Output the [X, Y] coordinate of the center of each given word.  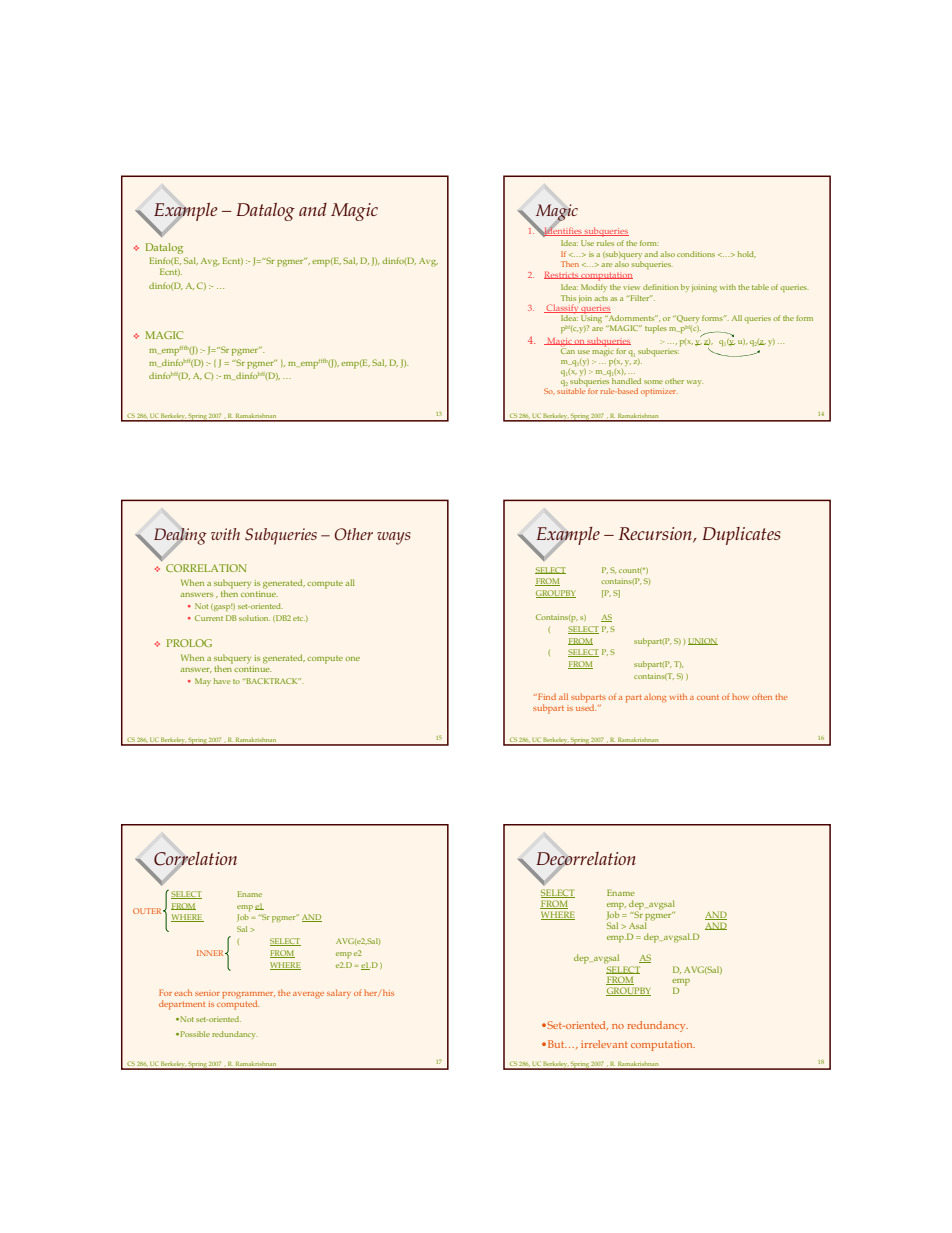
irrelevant [604, 1044]
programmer [248, 996]
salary [339, 994]
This [568, 298]
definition [661, 287]
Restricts [562, 275]
